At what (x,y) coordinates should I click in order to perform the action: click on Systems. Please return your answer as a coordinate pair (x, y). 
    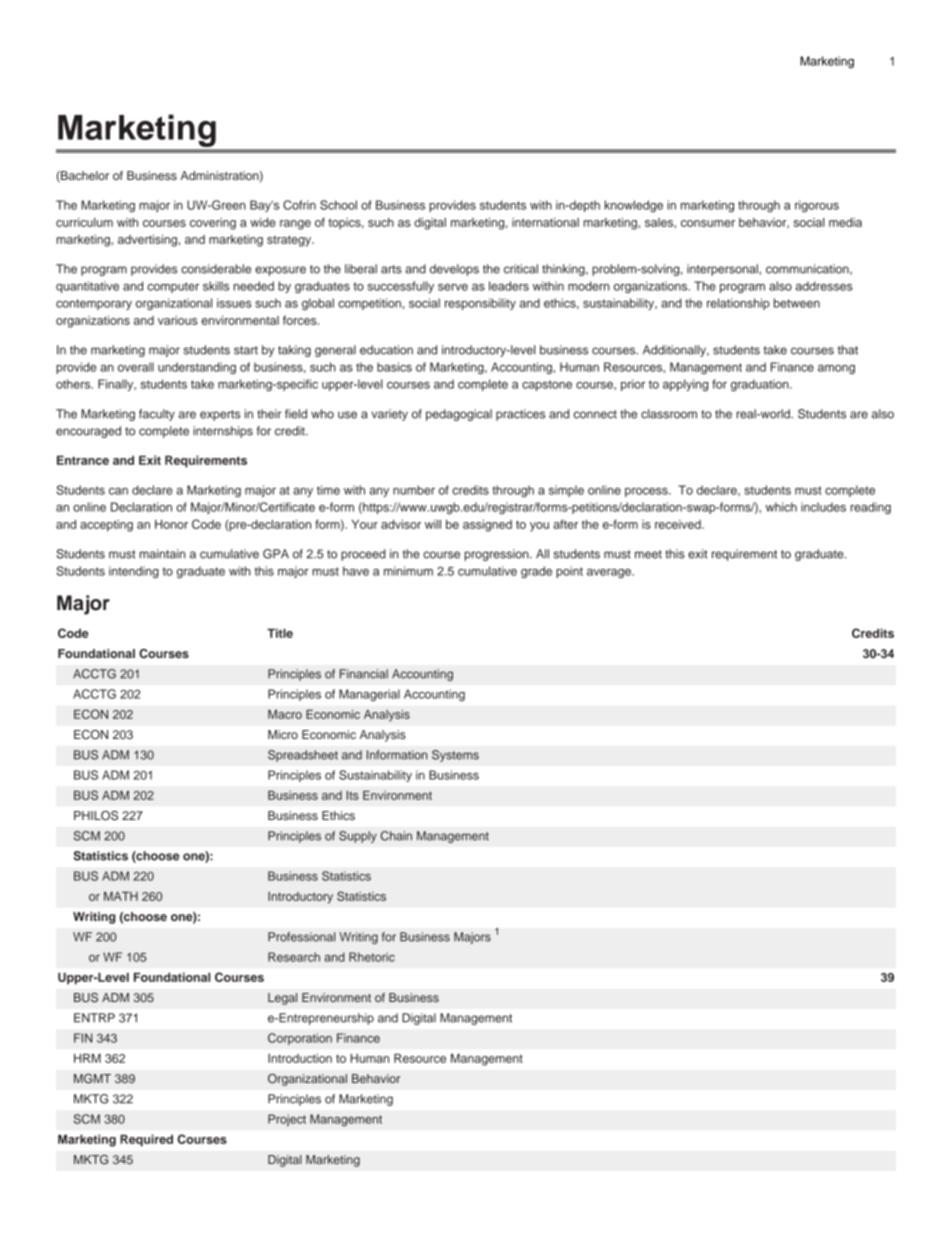
    Looking at the image, I should click on (455, 756).
